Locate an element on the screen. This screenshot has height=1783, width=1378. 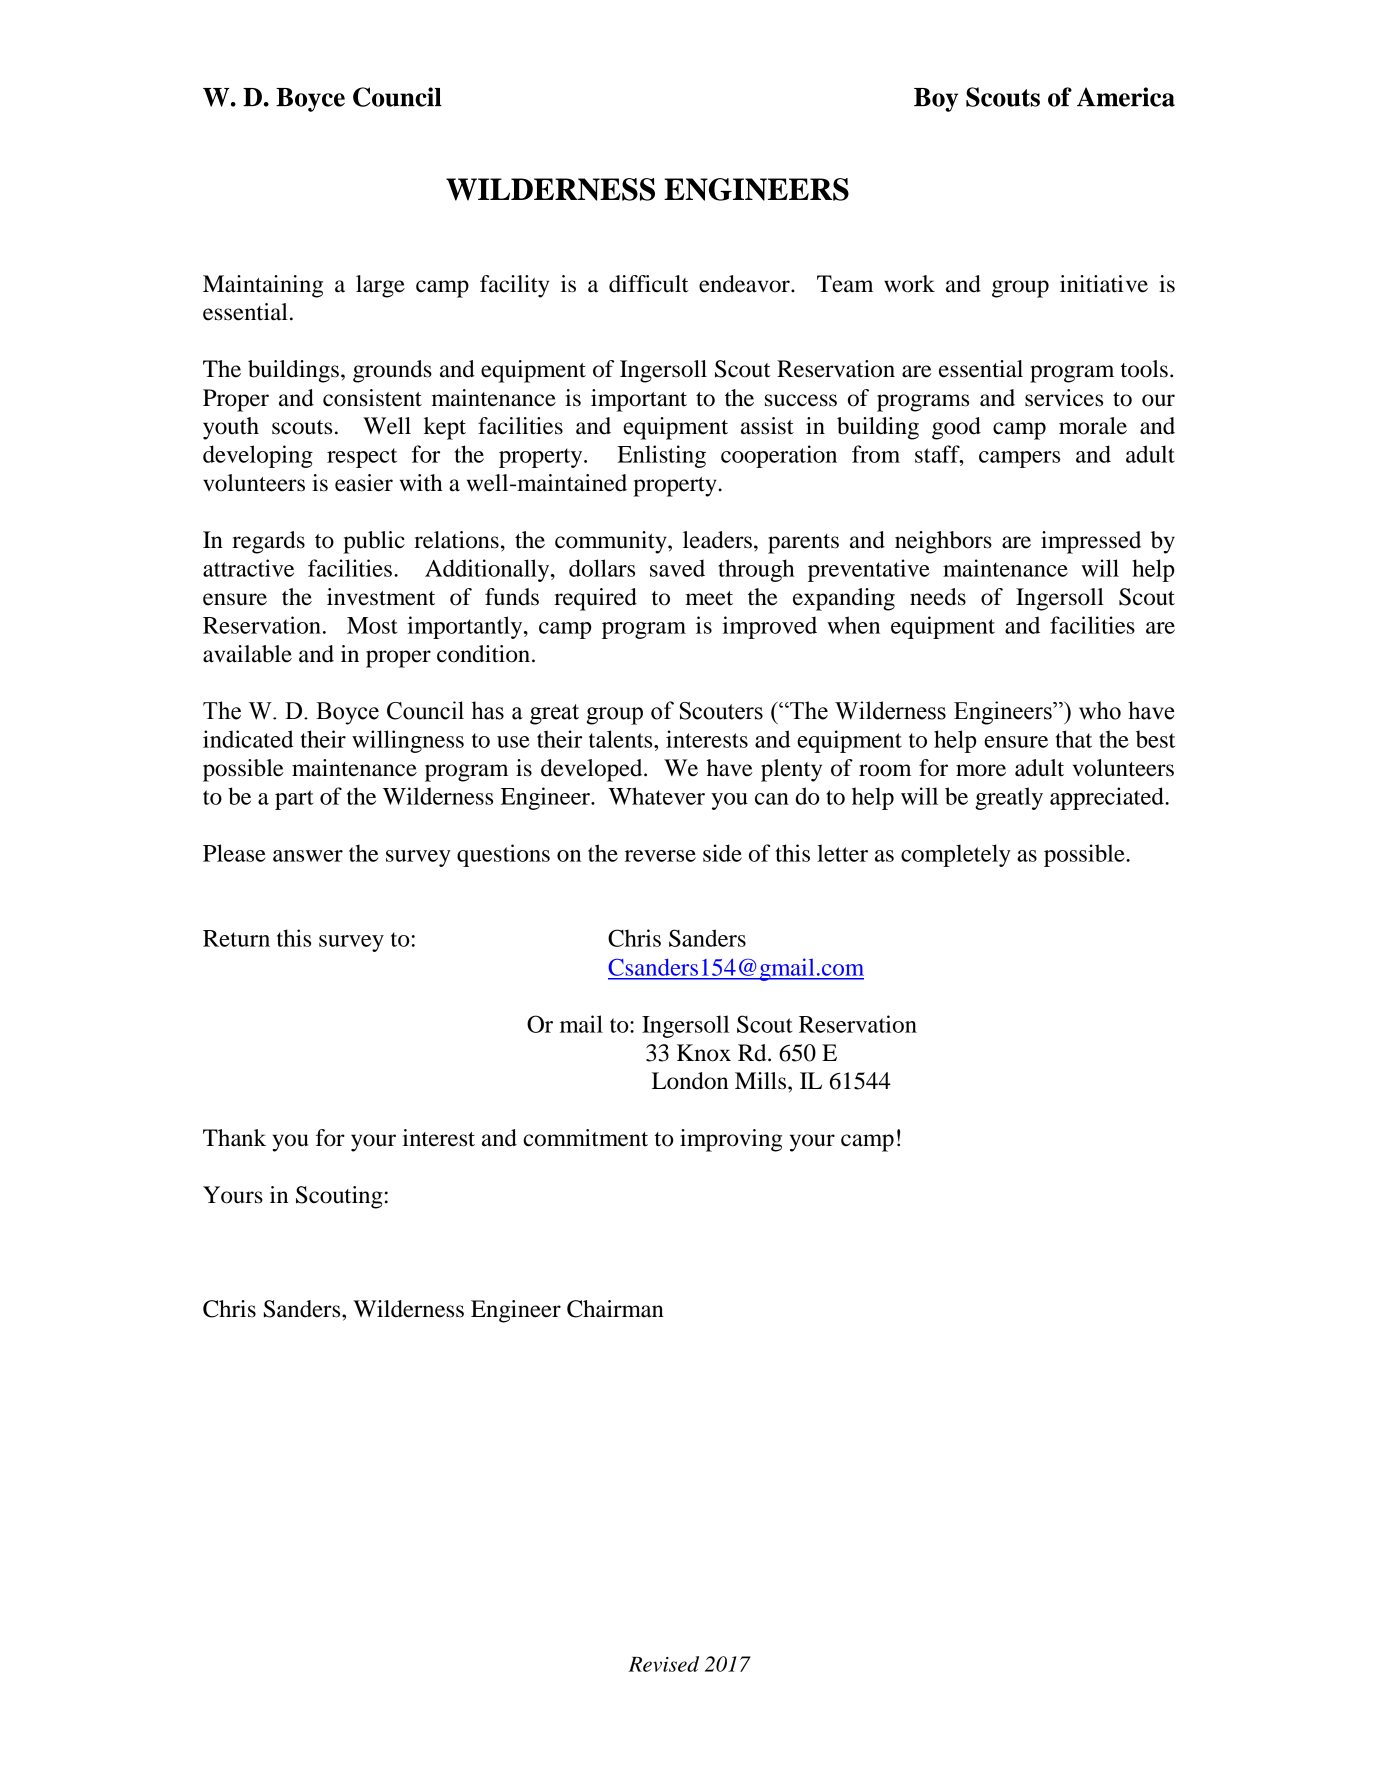
Chairman is located at coordinates (615, 1309).
